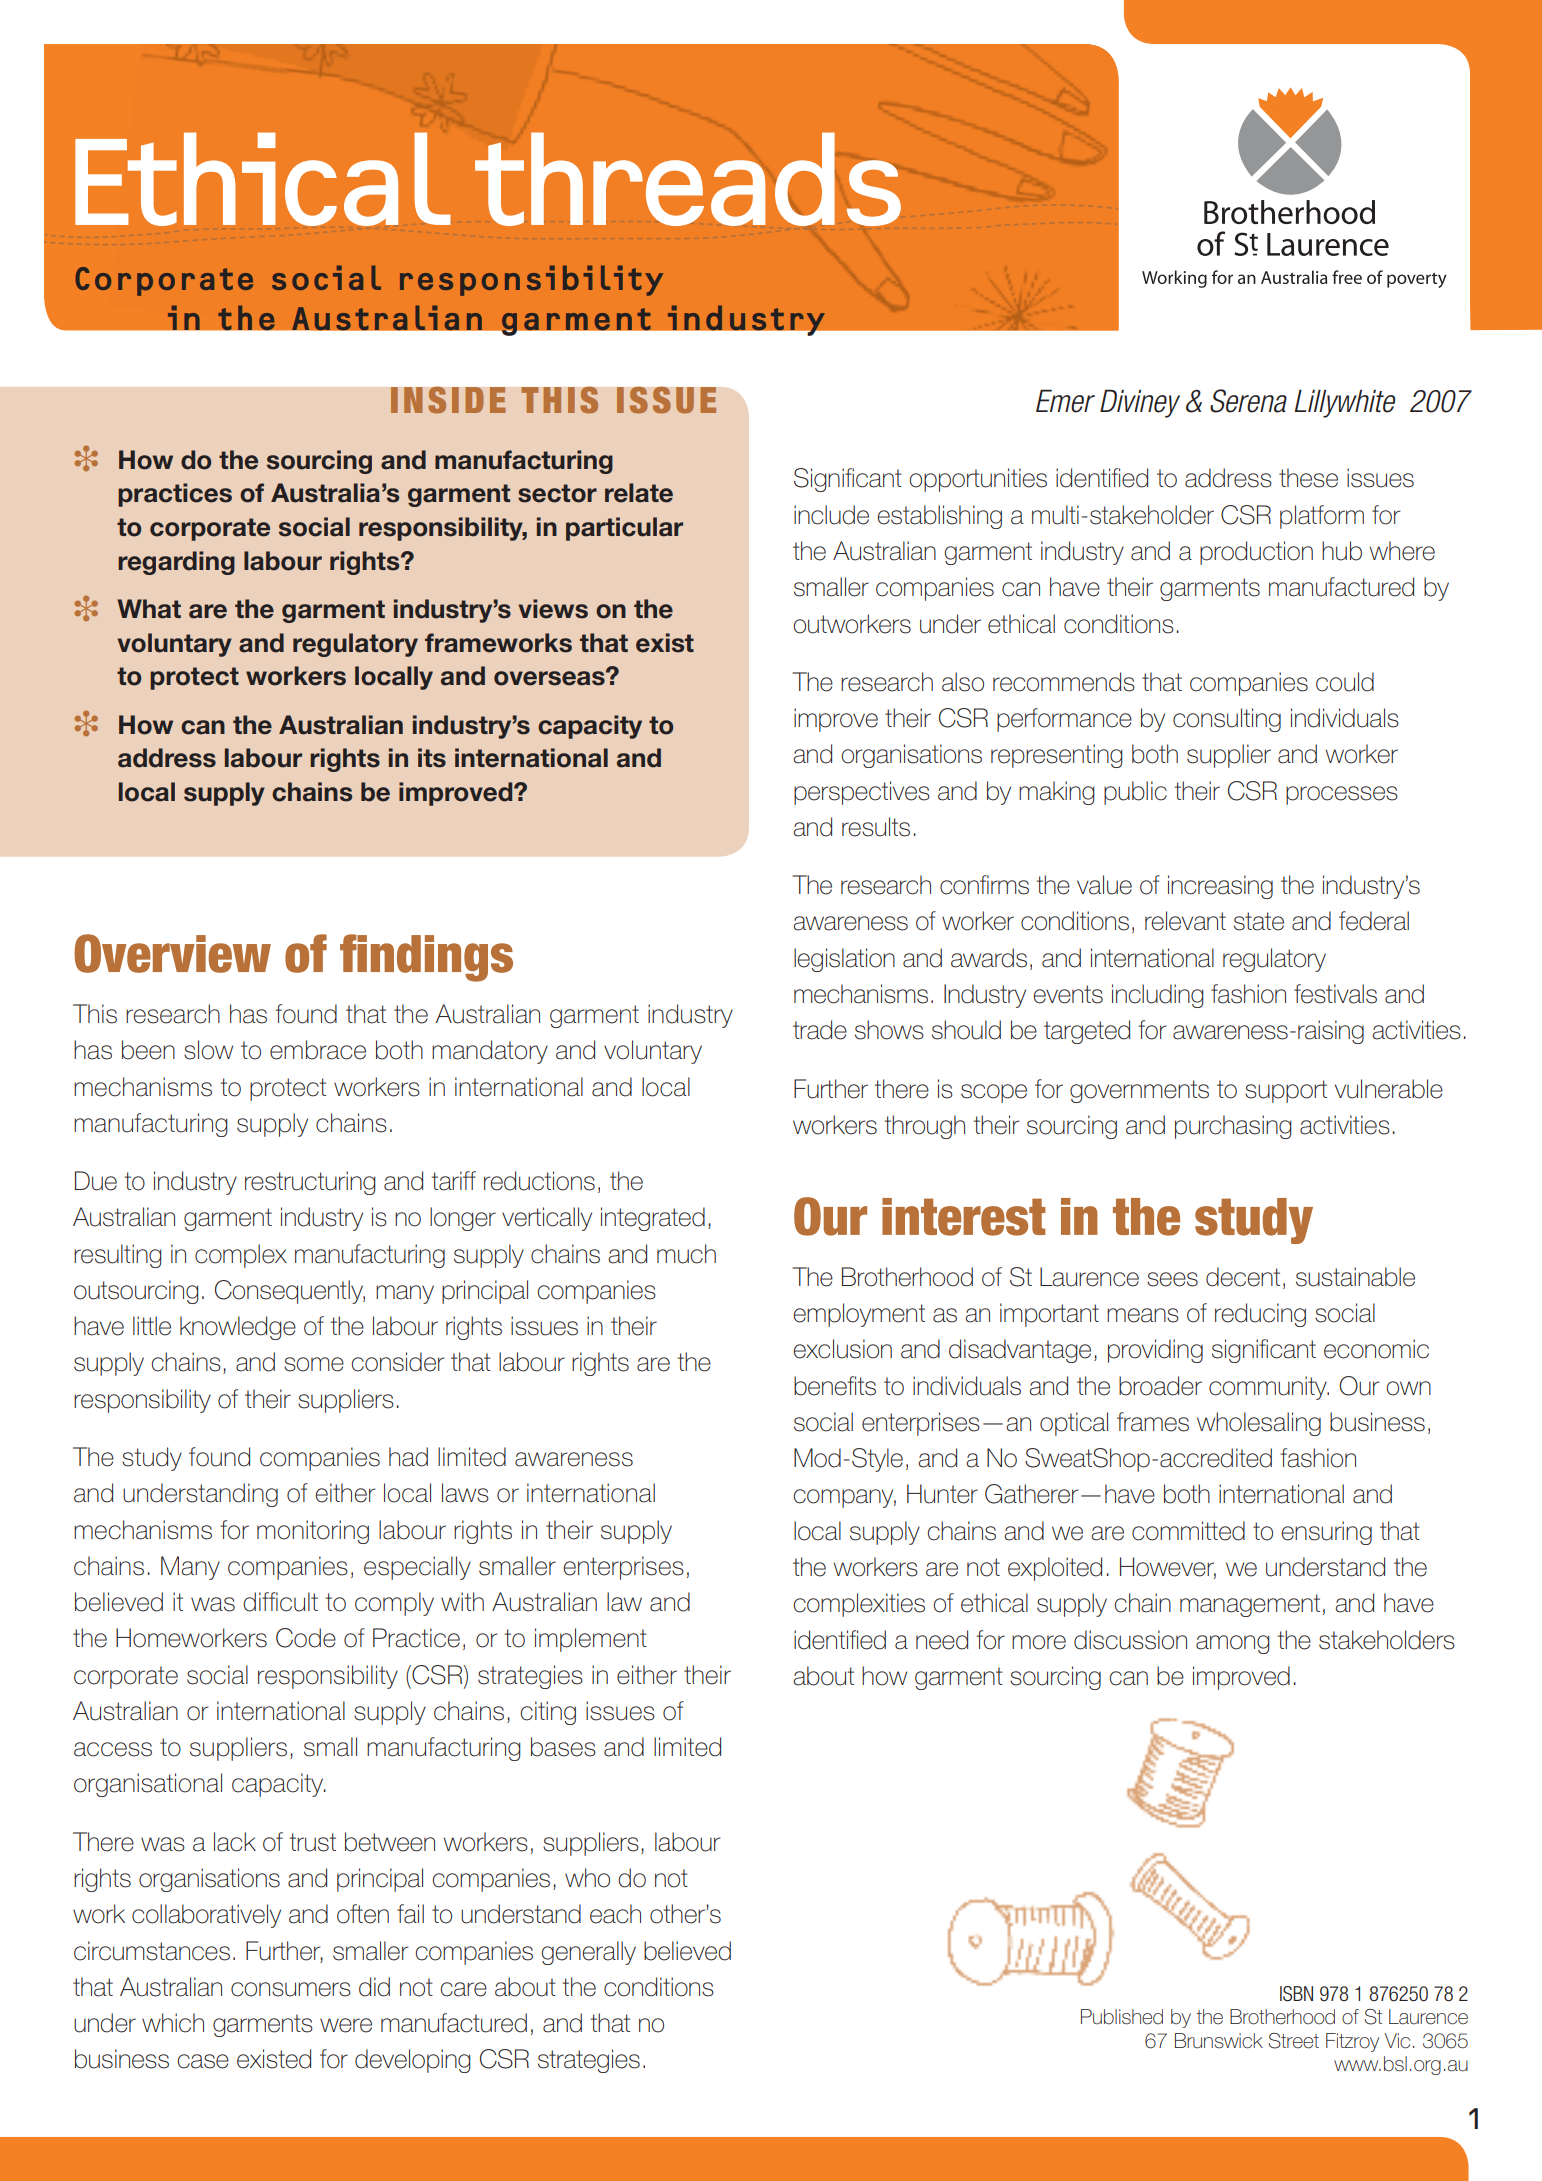 This screenshot has width=1542, height=2181. What do you see at coordinates (844, 960) in the screenshot?
I see `legislation` at bounding box center [844, 960].
